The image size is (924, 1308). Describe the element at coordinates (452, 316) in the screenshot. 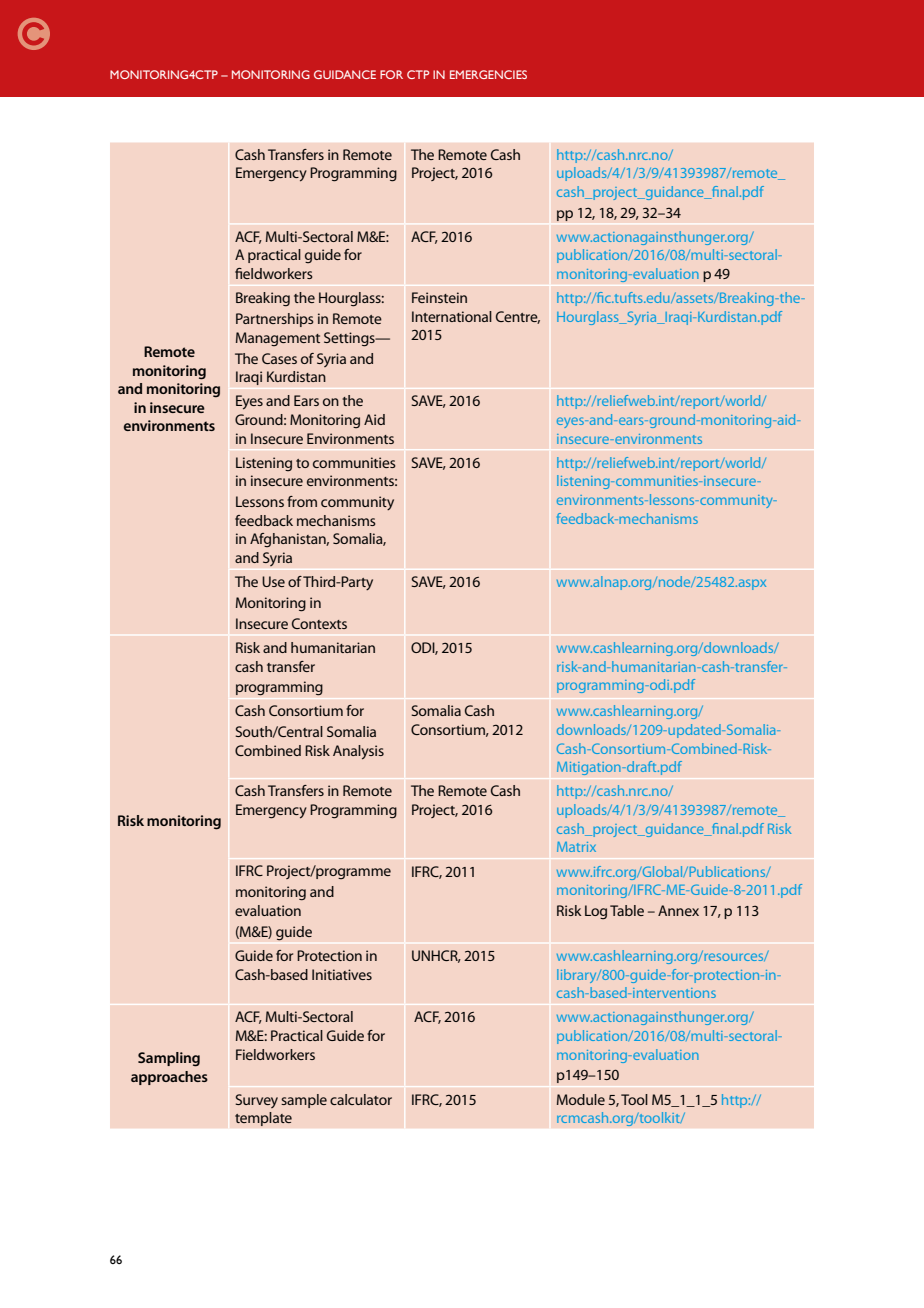

I see `International` at that location.
